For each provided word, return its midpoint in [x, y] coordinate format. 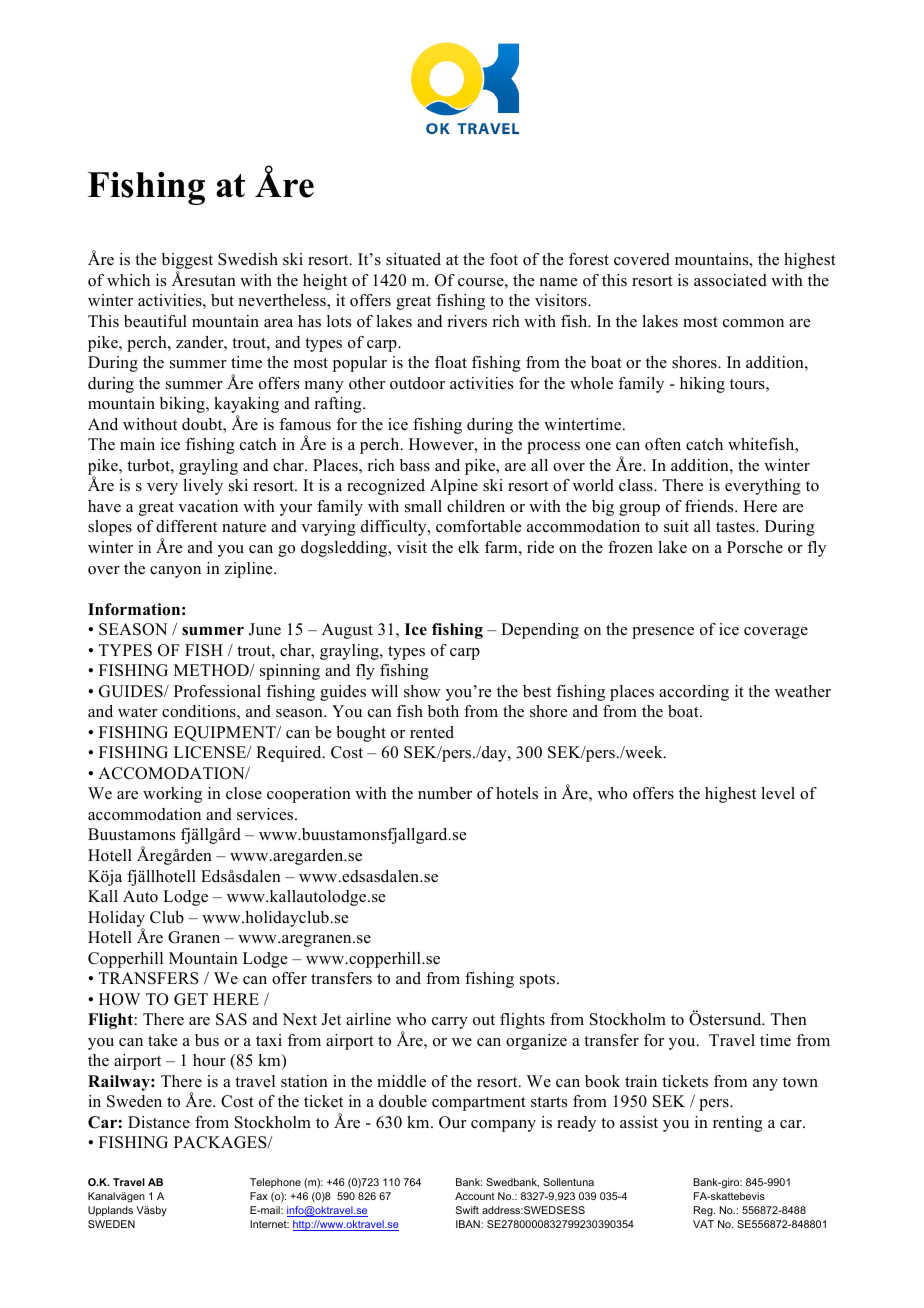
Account [475, 1196]
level [778, 793]
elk [469, 547]
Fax [259, 1196]
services [266, 814]
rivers [467, 321]
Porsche [755, 547]
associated [730, 280]
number [445, 793]
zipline [250, 570]
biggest [187, 262]
